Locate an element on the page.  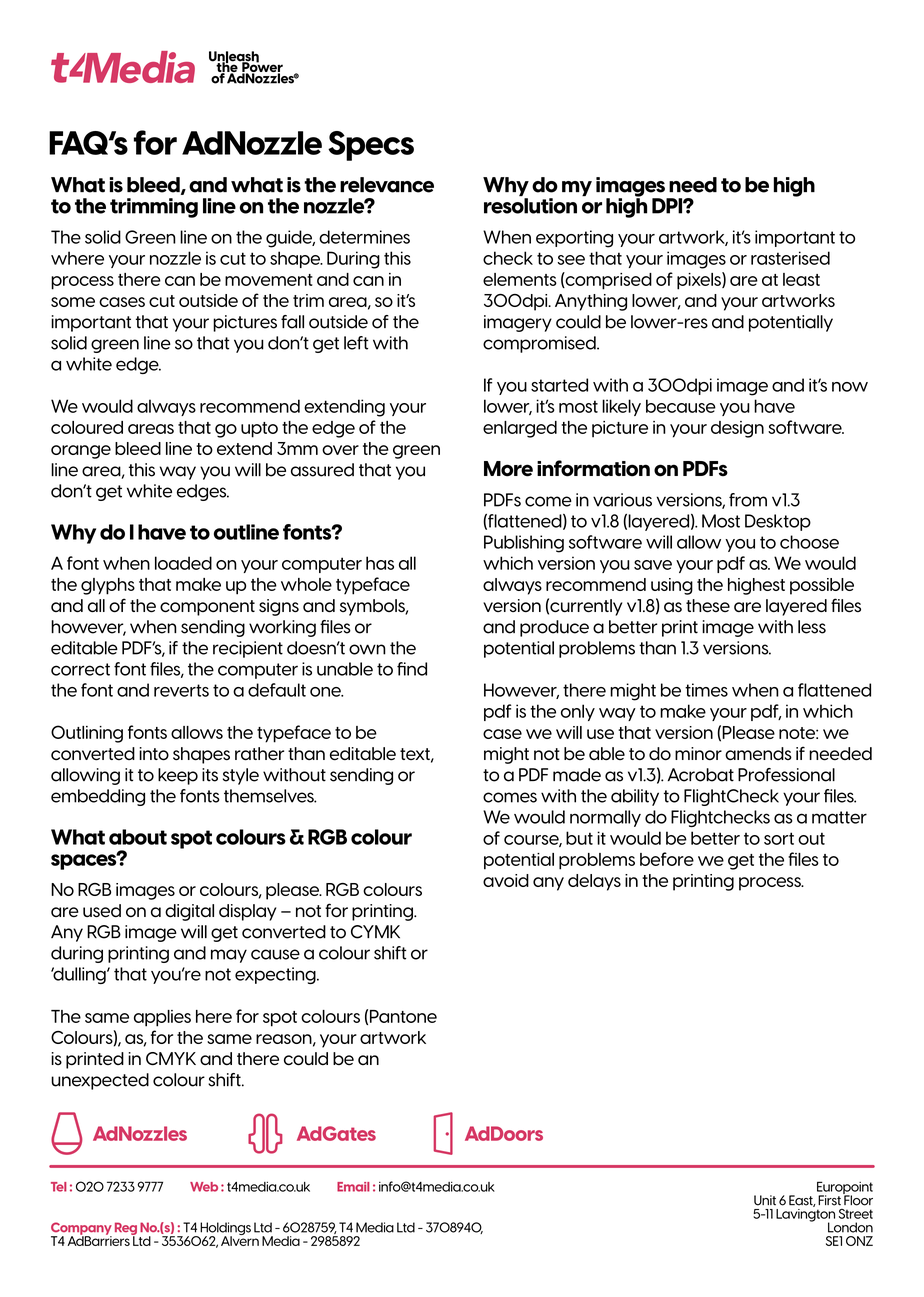
times is located at coordinates (706, 690).
